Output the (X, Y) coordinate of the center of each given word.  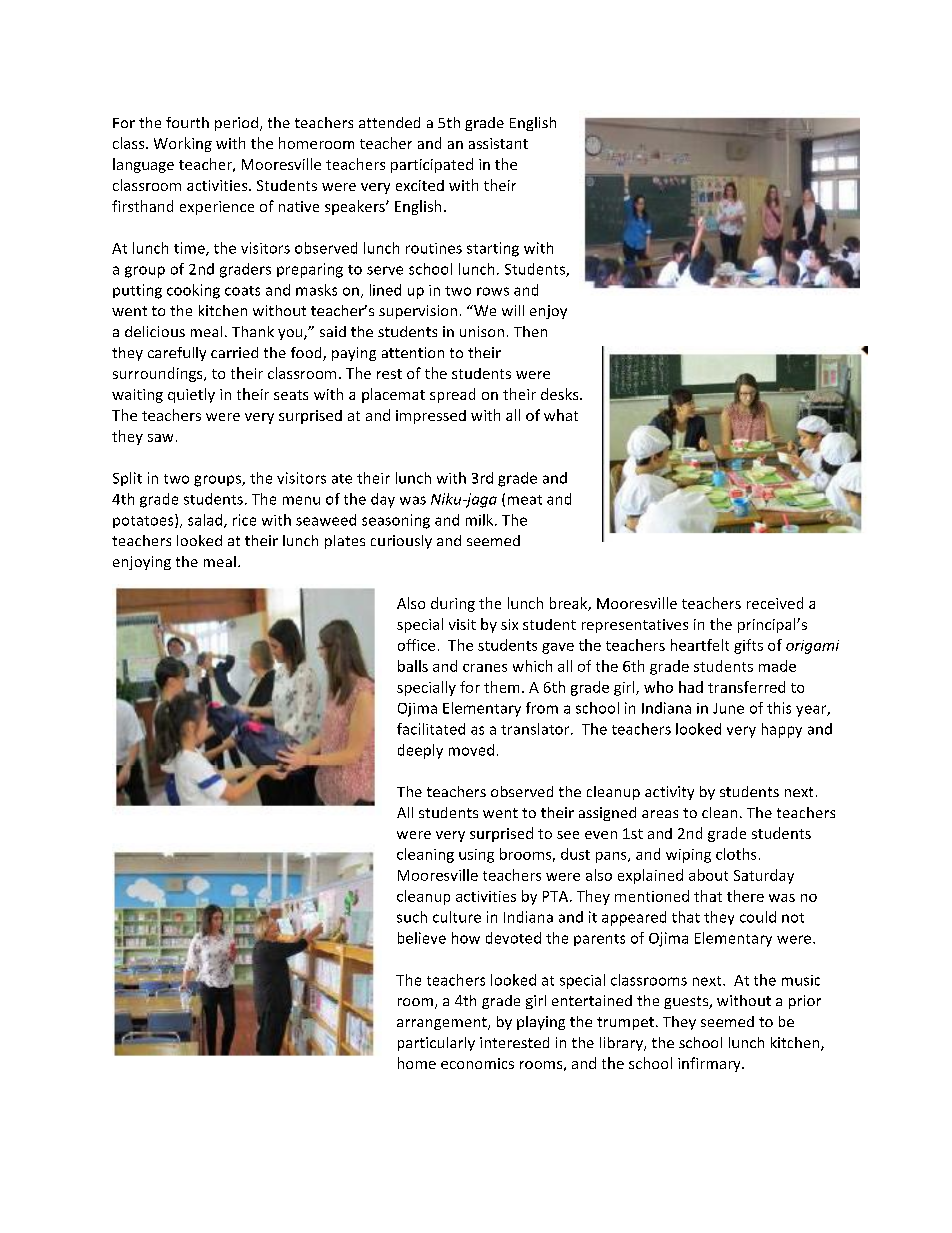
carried (234, 352)
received (775, 603)
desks (561, 394)
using (476, 856)
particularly (436, 1044)
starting (493, 249)
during (453, 604)
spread (452, 395)
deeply (420, 751)
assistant (498, 143)
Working (183, 144)
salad (206, 521)
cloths (736, 854)
